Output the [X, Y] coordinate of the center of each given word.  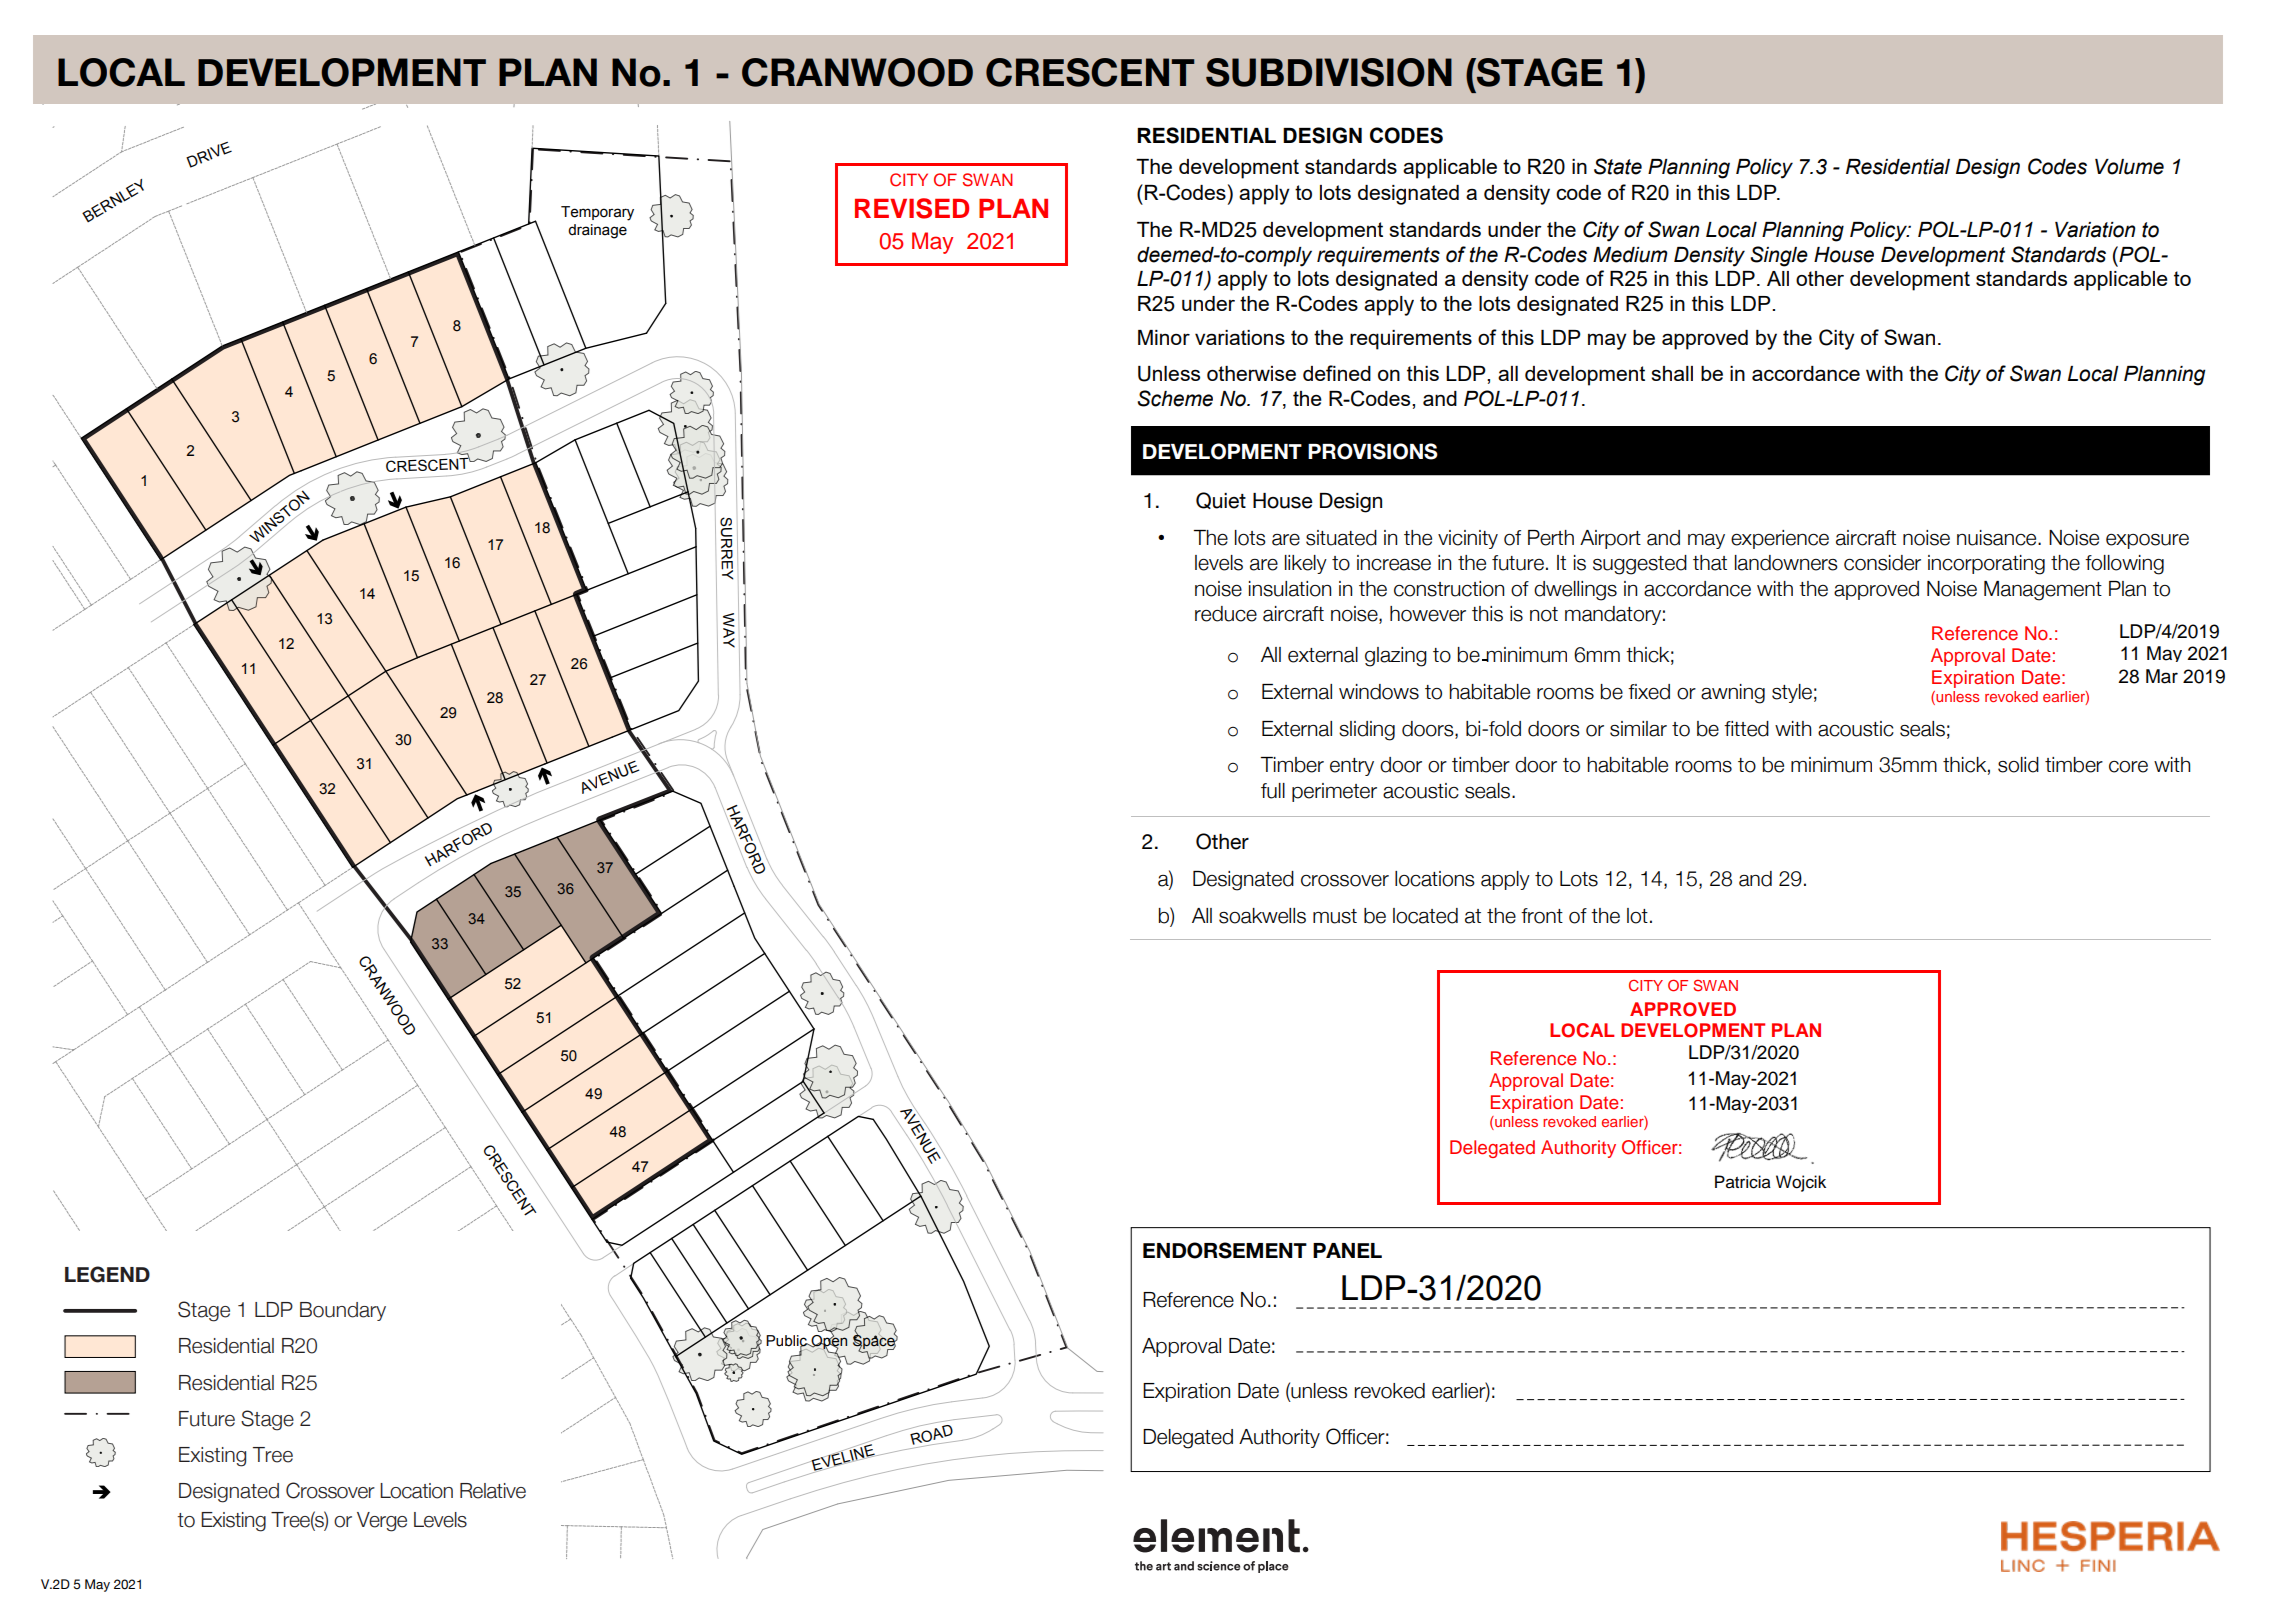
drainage [597, 231]
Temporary [597, 213]
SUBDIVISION [1329, 72]
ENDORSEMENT [1225, 1250]
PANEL [1347, 1250]
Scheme [1175, 398]
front [1542, 916]
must [1335, 916]
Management [2043, 591]
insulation [1290, 589]
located [1425, 916]
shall [1672, 373]
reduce [1226, 614]
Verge [382, 1522]
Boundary [343, 1311]
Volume [2129, 167]
